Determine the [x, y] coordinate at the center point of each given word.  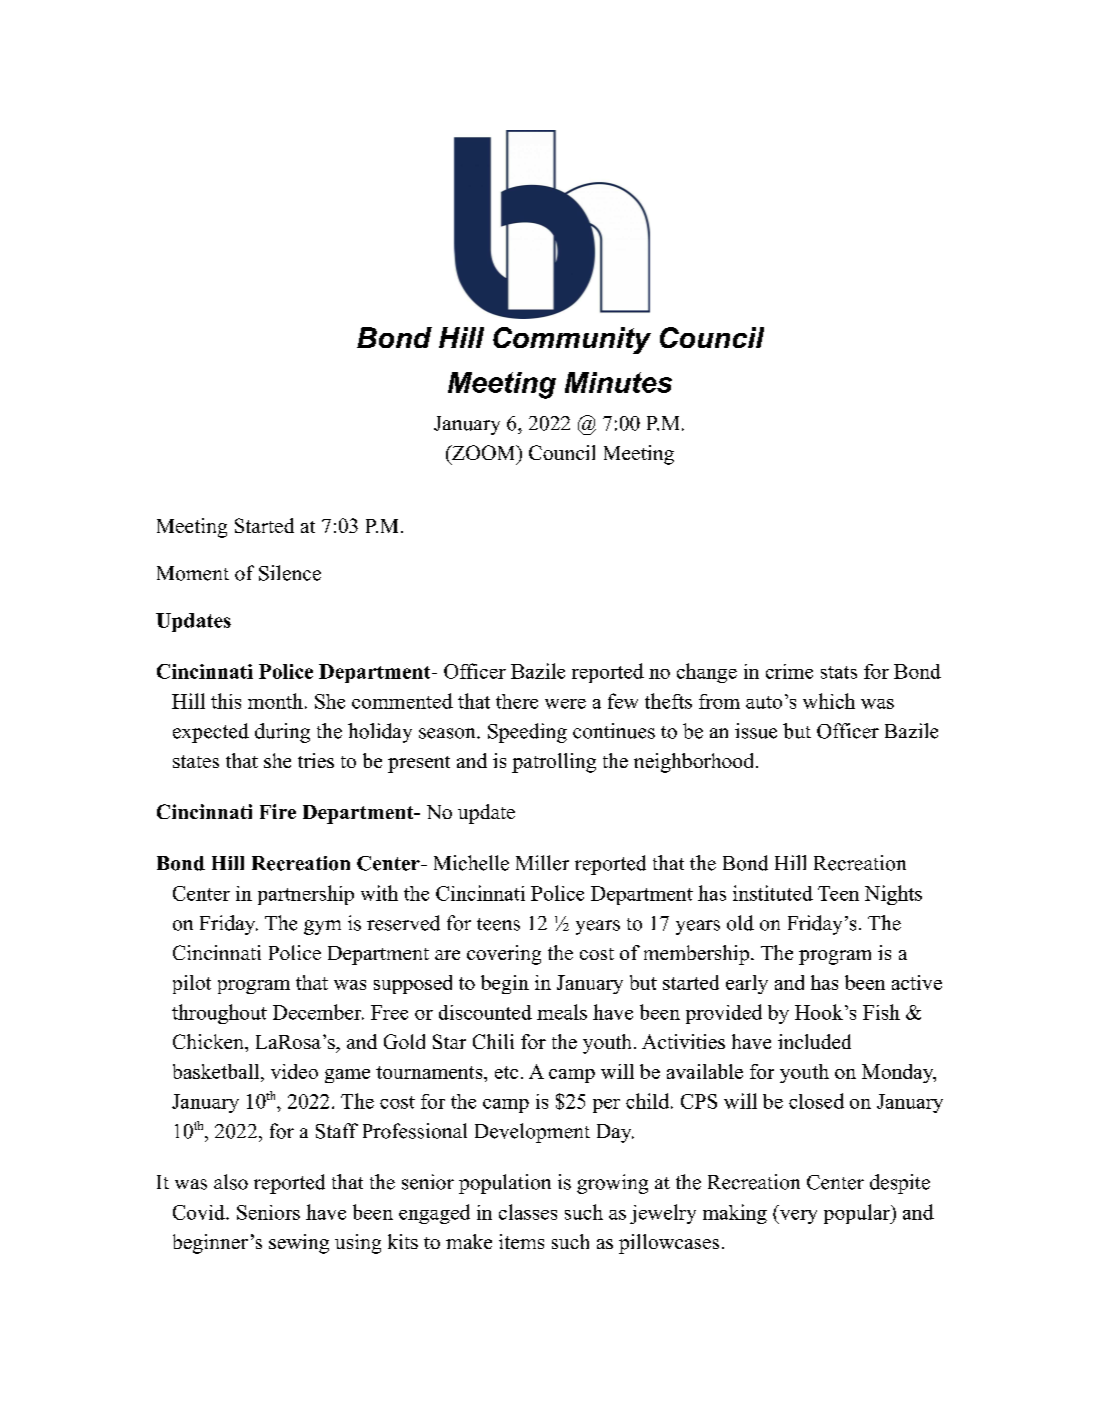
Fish [881, 1012]
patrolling [554, 763]
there [517, 701]
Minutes [618, 382]
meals [562, 1012]
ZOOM [484, 452]
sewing [299, 1244]
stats [839, 672]
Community [572, 340]
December [318, 1012]
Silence [290, 573]
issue [756, 731]
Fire [278, 811]
